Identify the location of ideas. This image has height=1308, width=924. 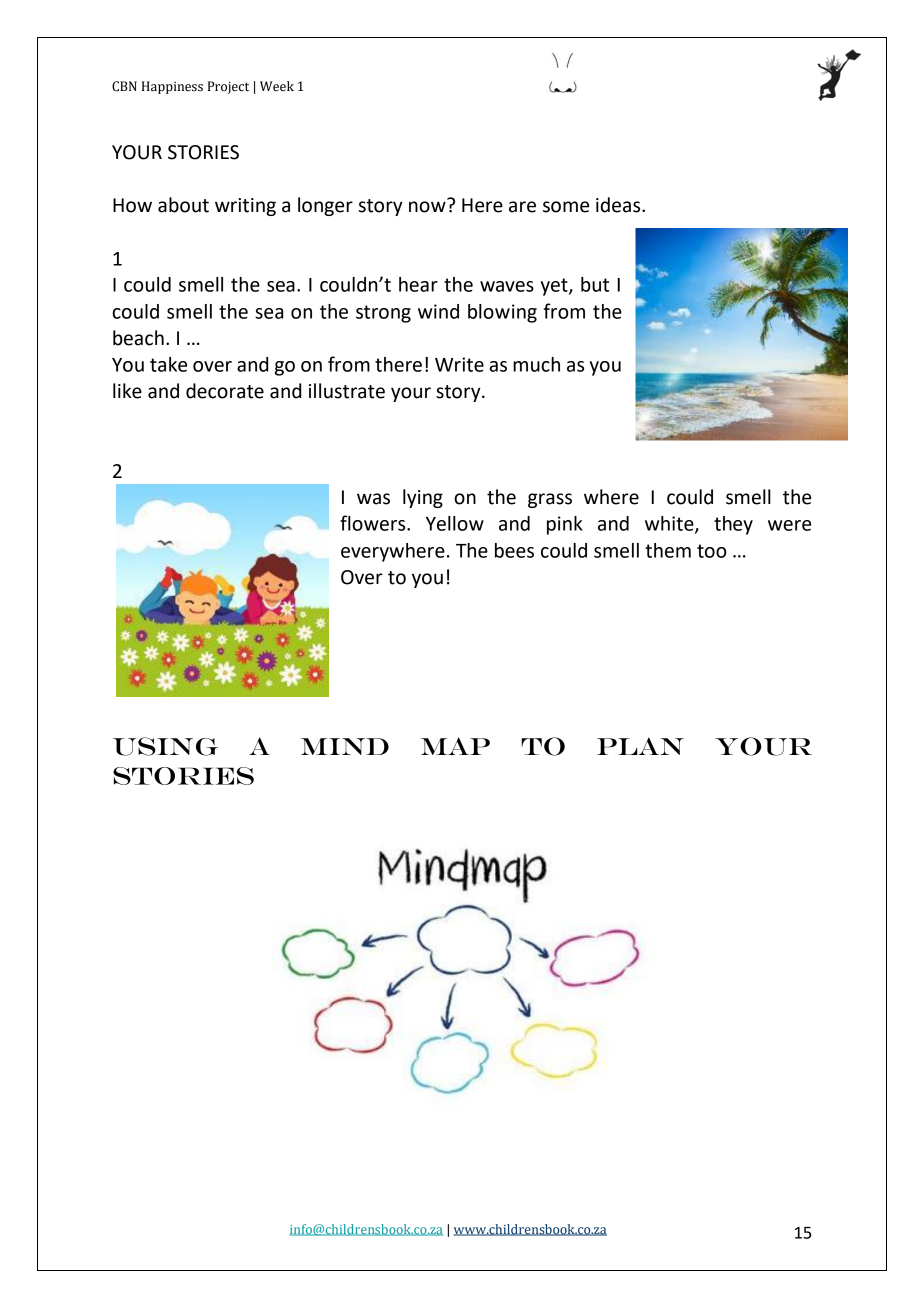
(619, 205).
